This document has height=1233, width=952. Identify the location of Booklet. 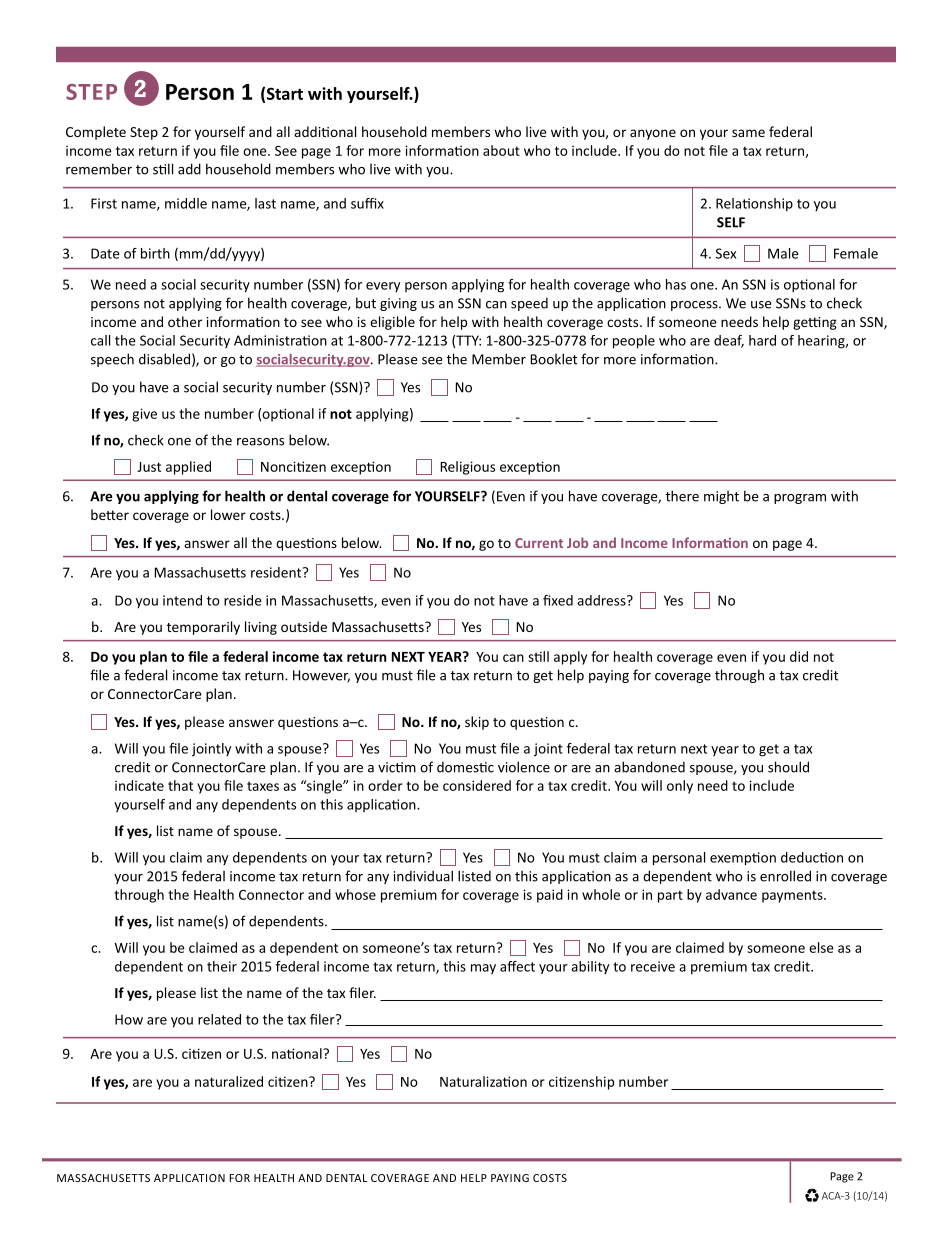
(554, 359).
